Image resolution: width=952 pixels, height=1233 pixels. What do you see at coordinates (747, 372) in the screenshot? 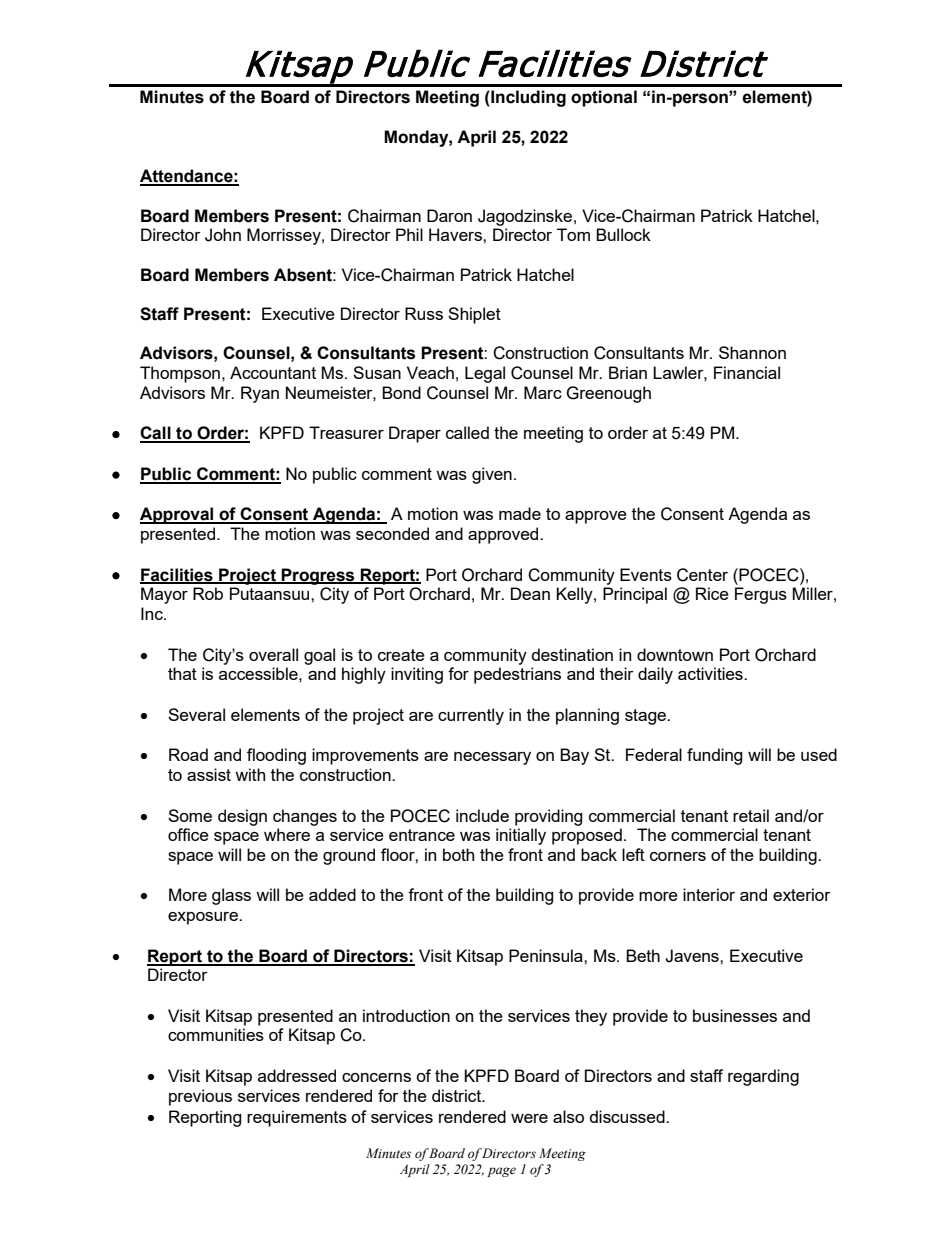
I see `Financial` at bounding box center [747, 372].
